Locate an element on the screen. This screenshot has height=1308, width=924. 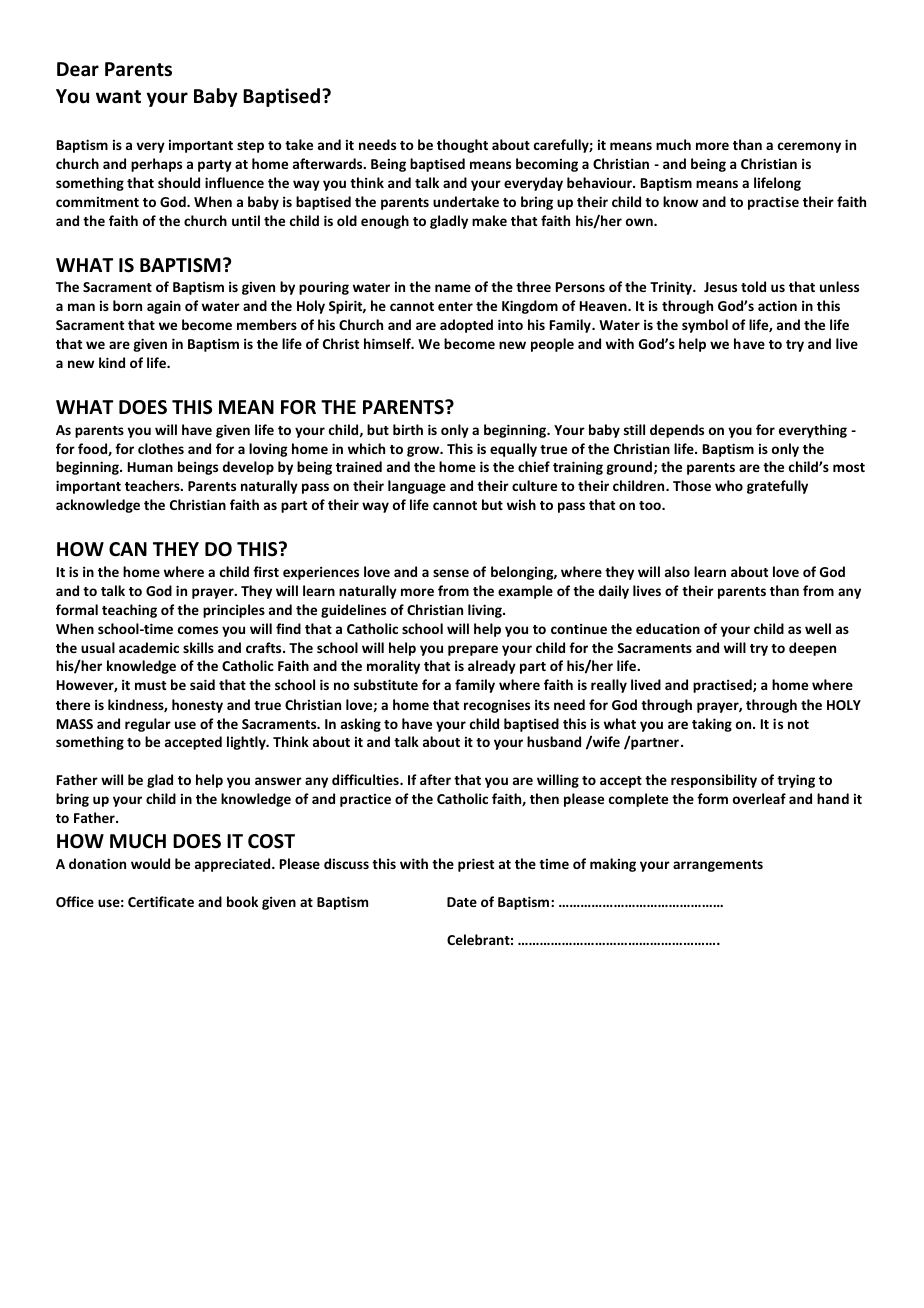
thought is located at coordinates (462, 146).
